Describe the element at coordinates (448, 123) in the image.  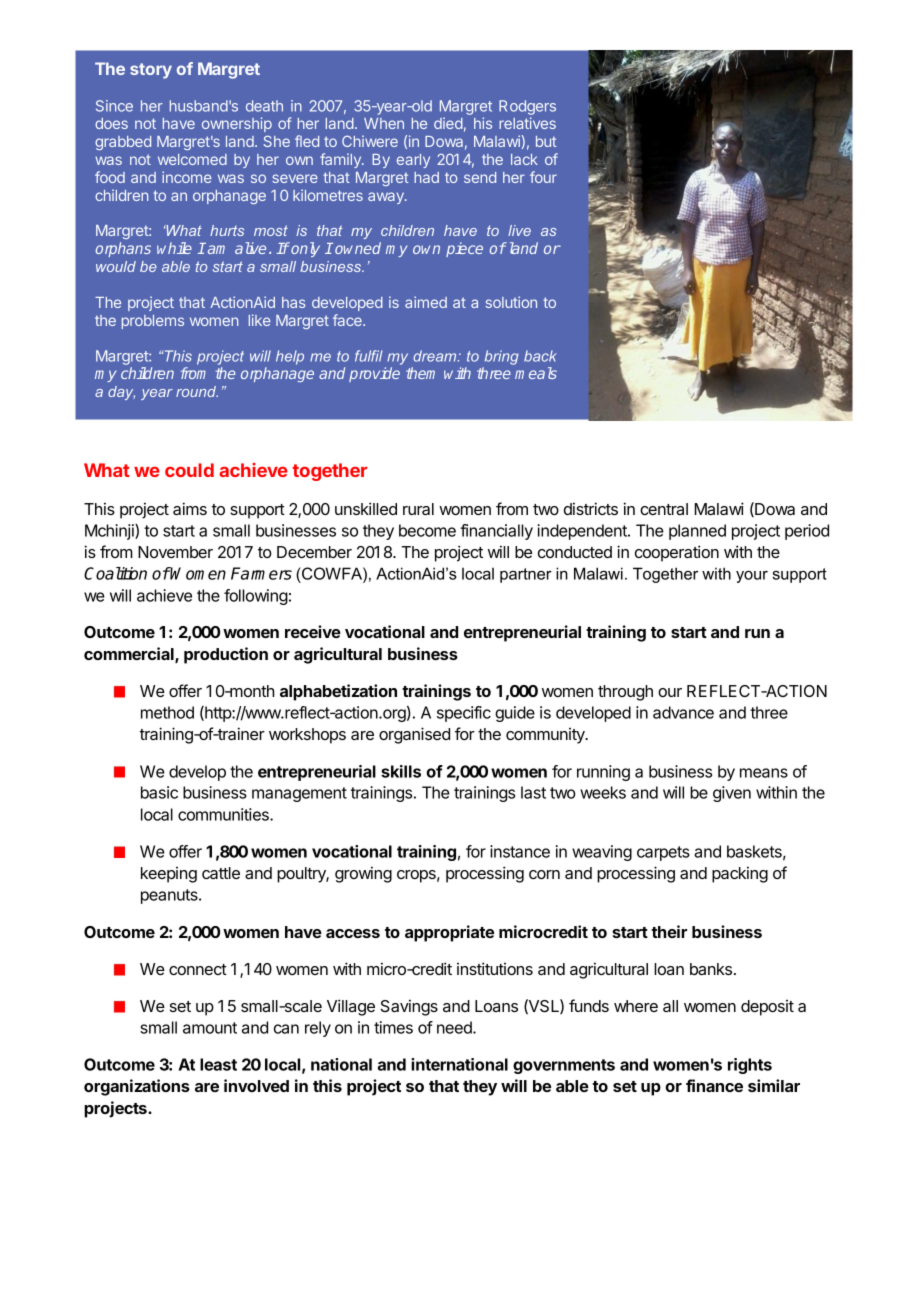
I see `died` at that location.
